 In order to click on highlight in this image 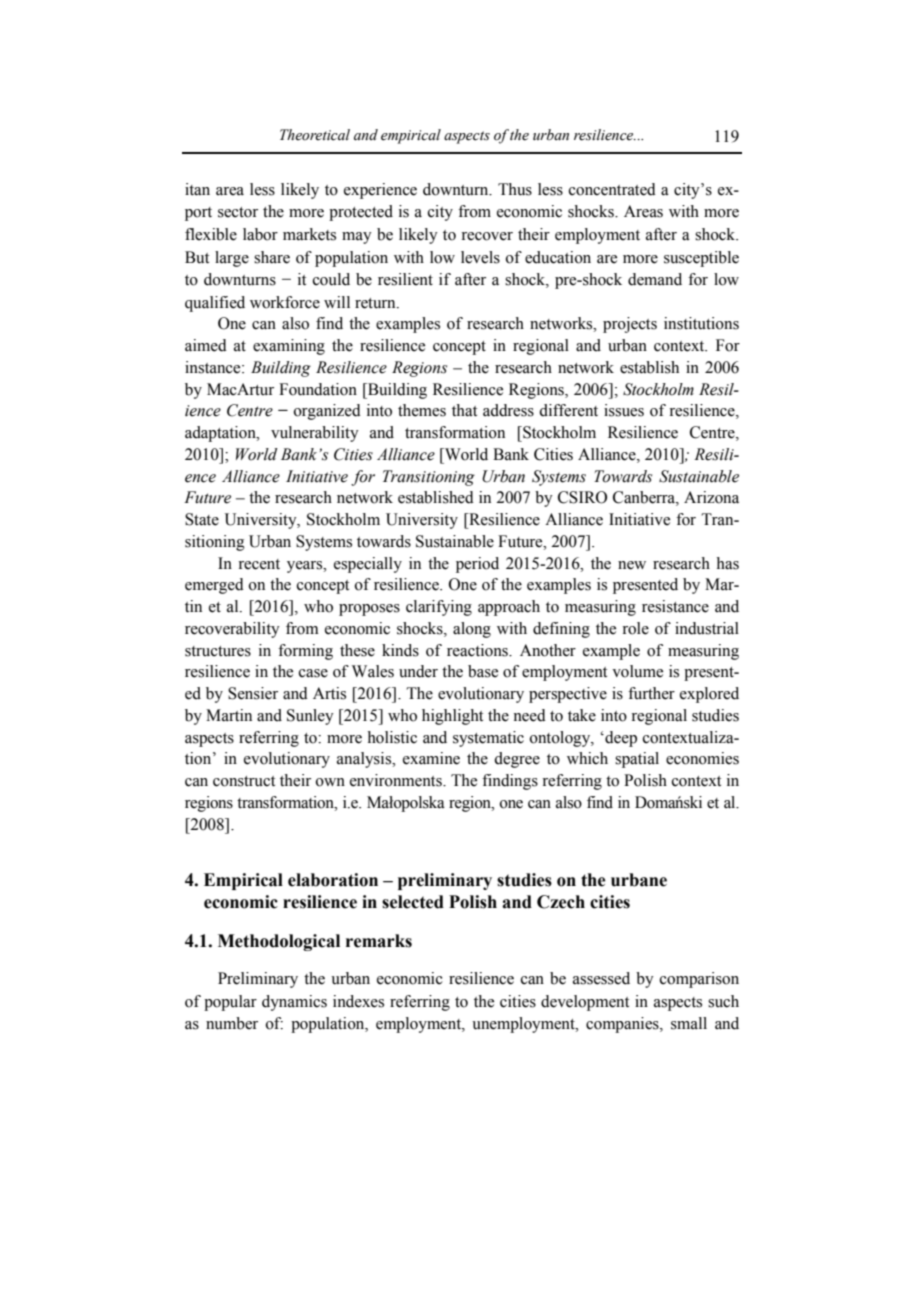, I will do `click(452, 717)`.
